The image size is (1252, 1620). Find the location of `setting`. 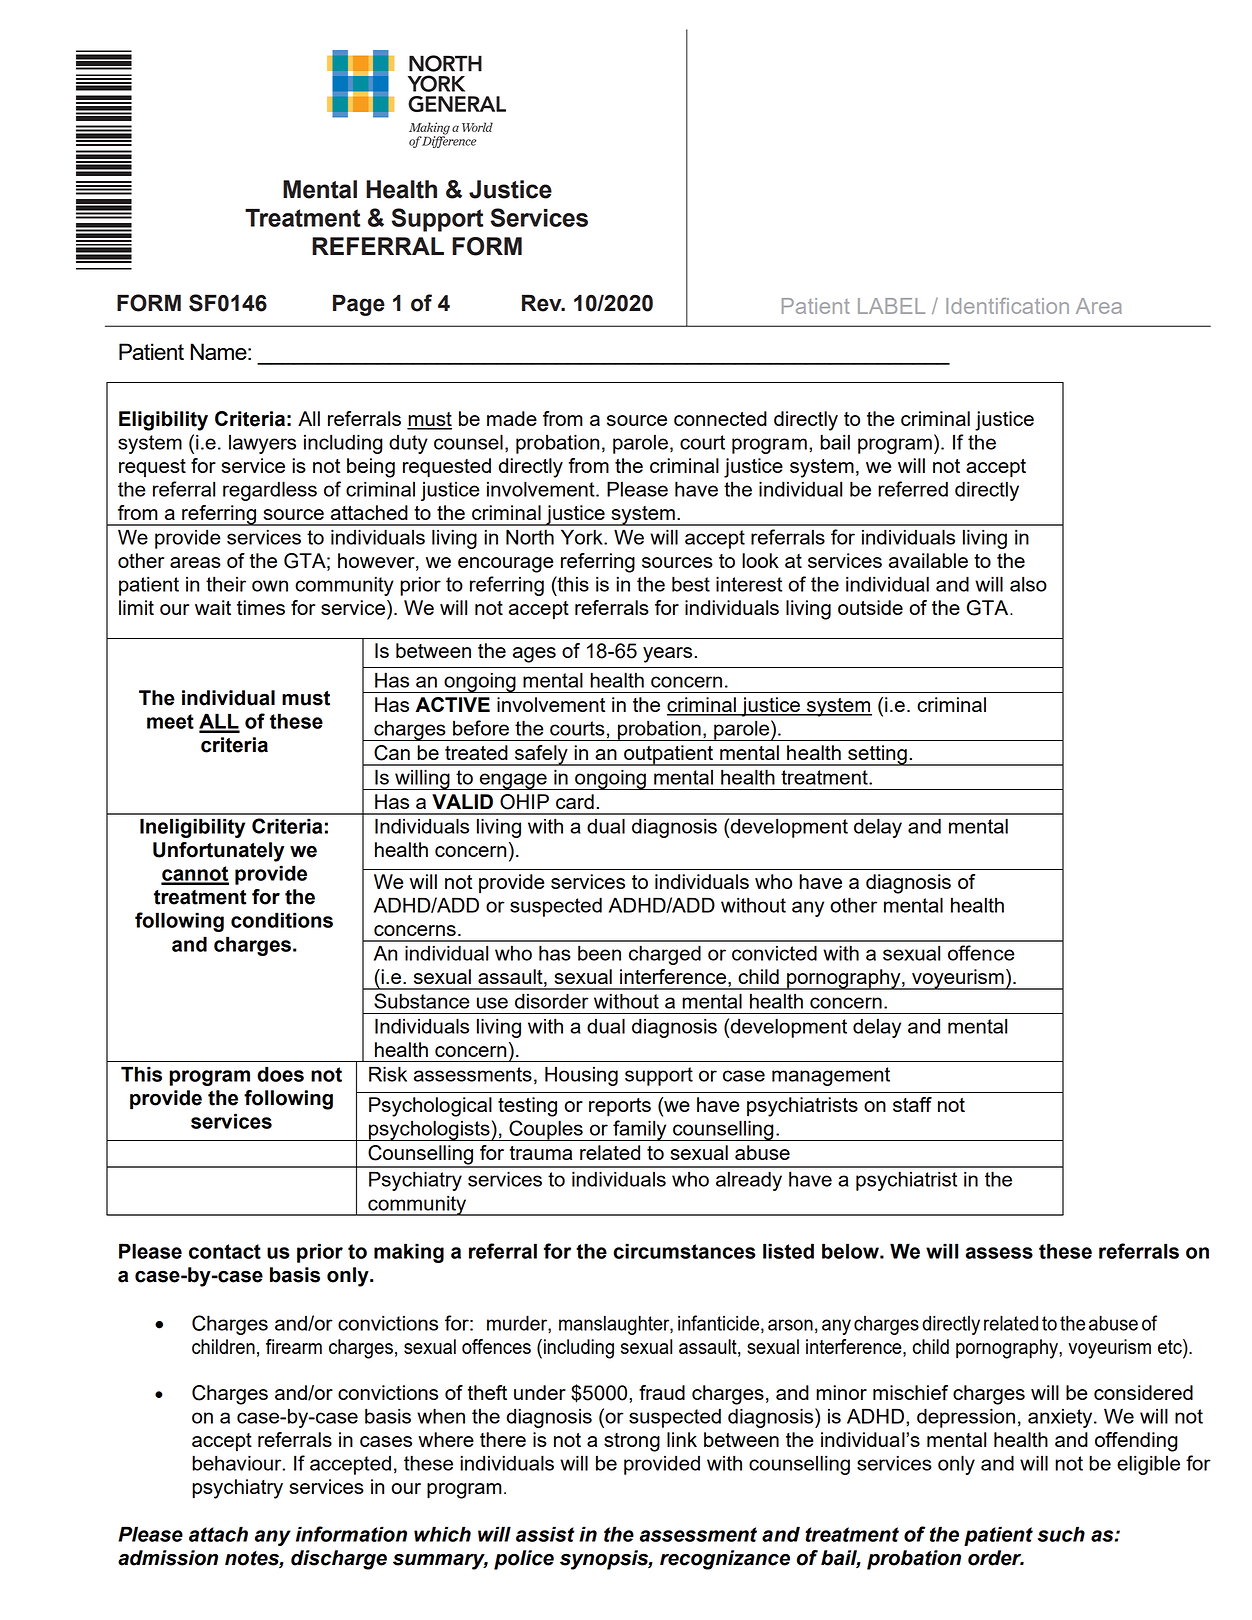

setting is located at coordinates (877, 755).
